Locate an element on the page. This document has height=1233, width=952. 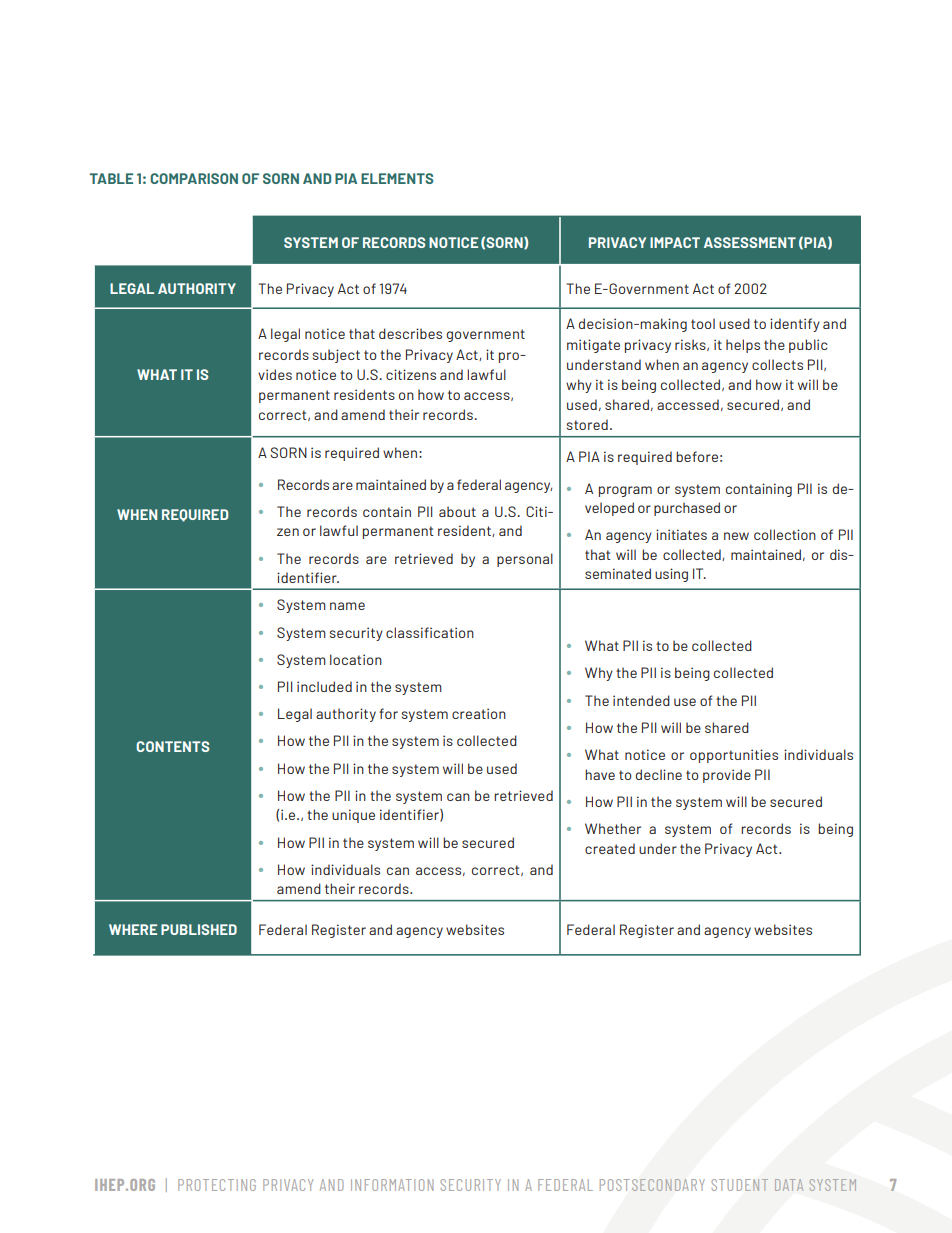
describes is located at coordinates (410, 333).
